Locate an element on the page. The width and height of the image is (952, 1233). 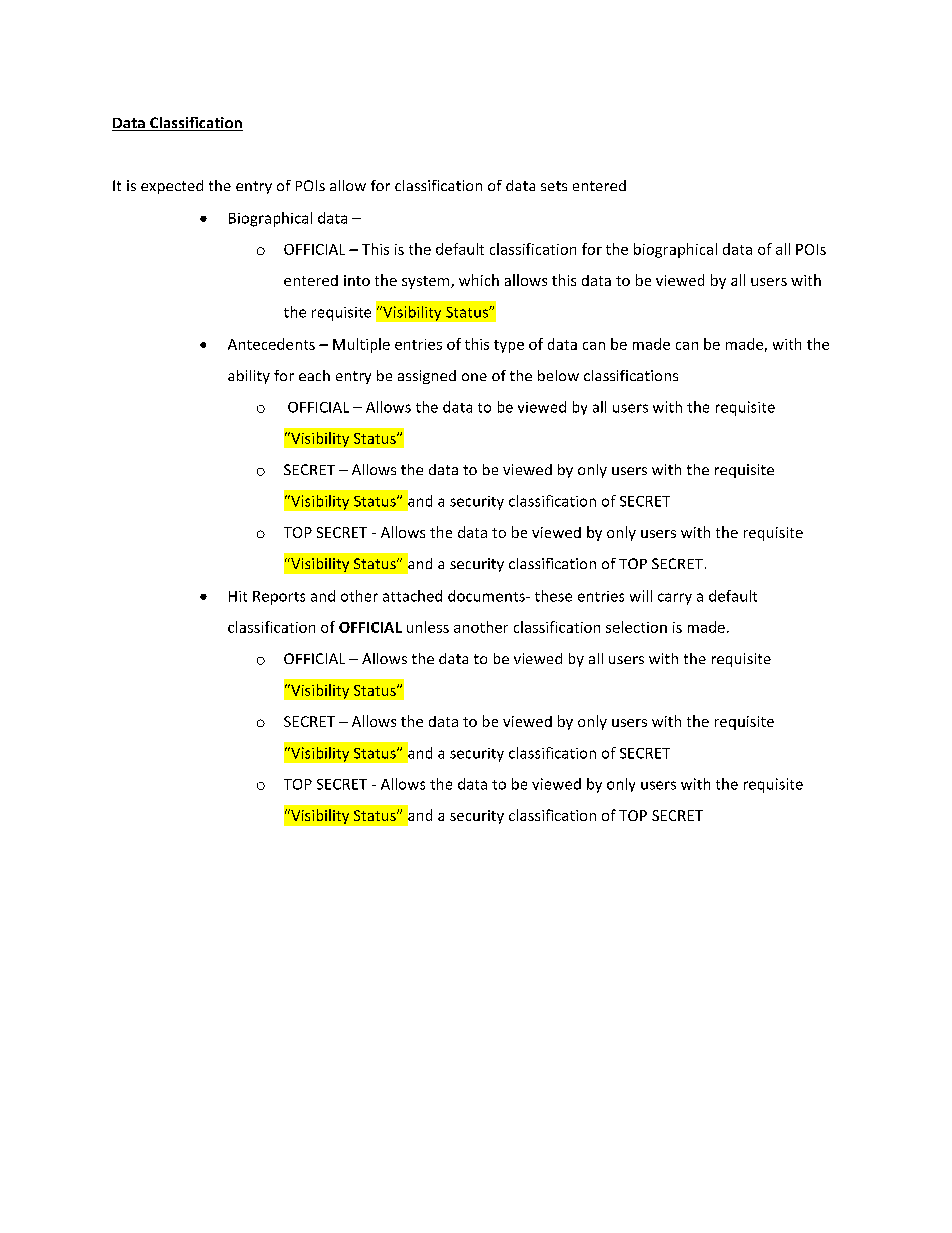
one is located at coordinates (474, 377).
